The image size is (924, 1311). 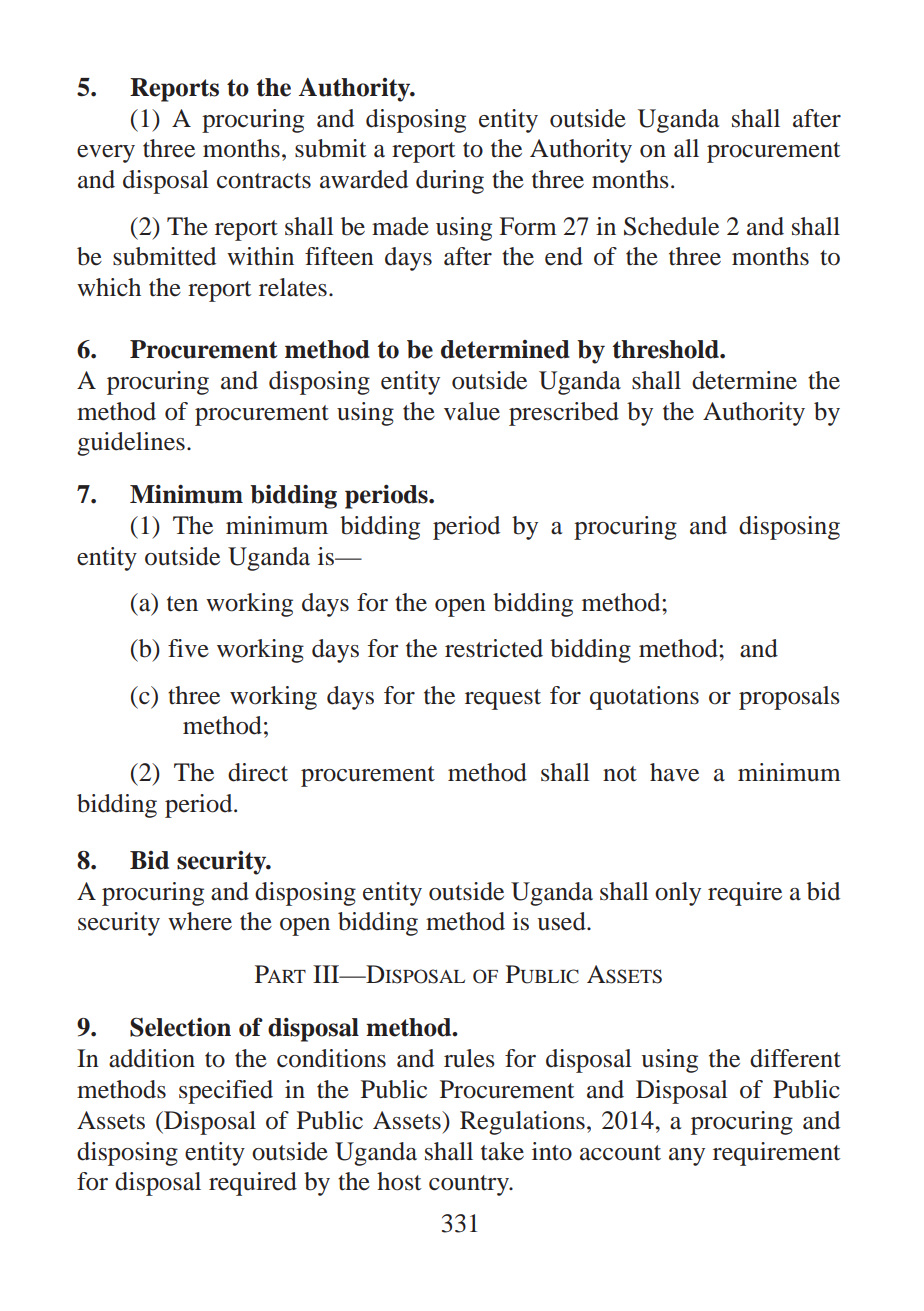 What do you see at coordinates (671, 226) in the document?
I see `Schedule` at bounding box center [671, 226].
